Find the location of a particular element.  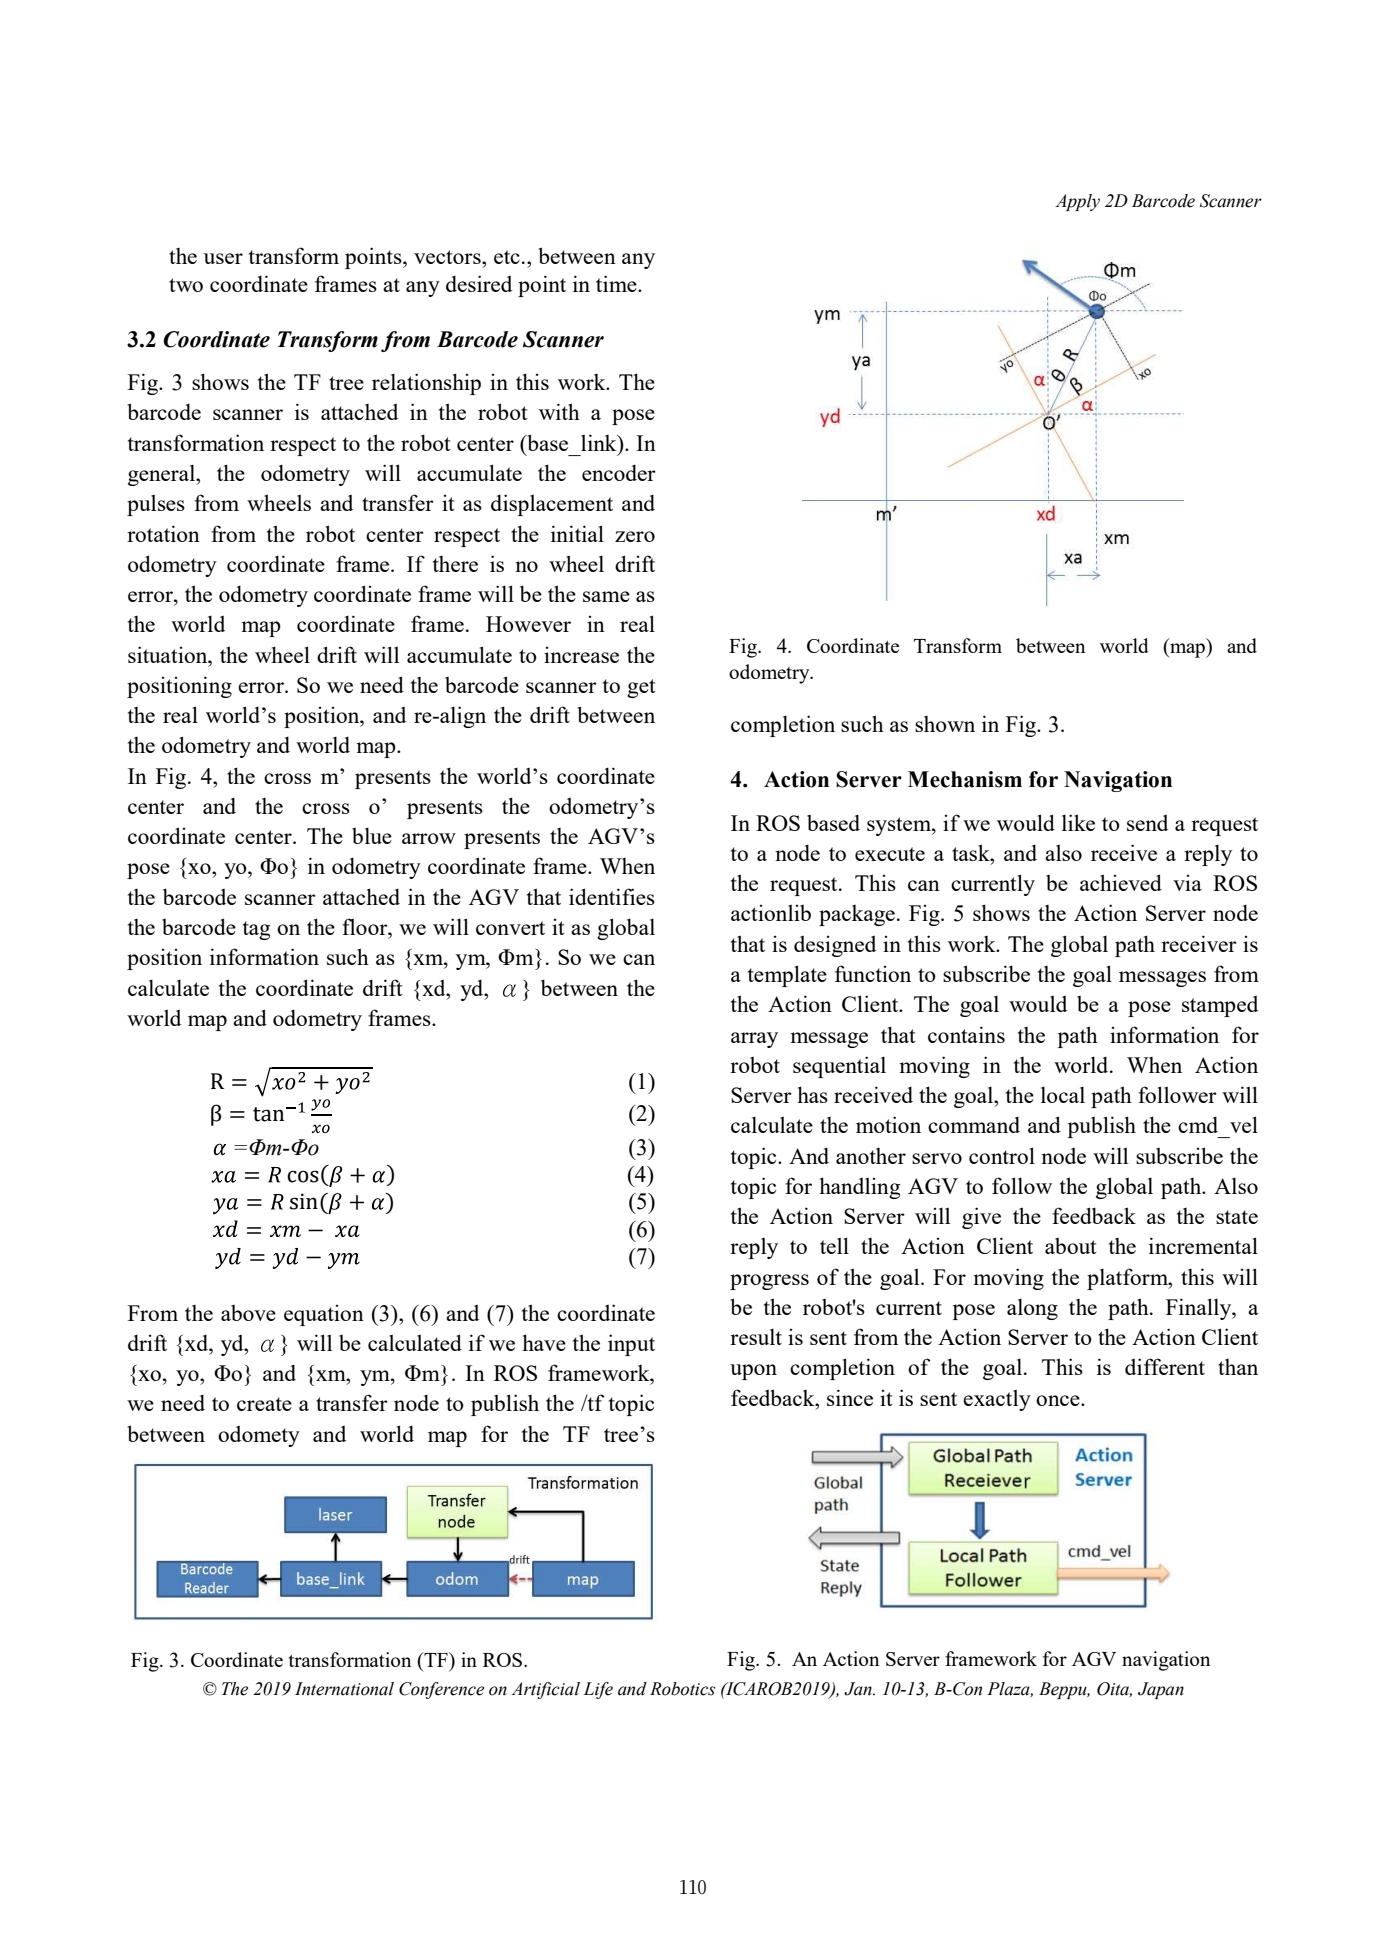

International is located at coordinates (344, 1689).
